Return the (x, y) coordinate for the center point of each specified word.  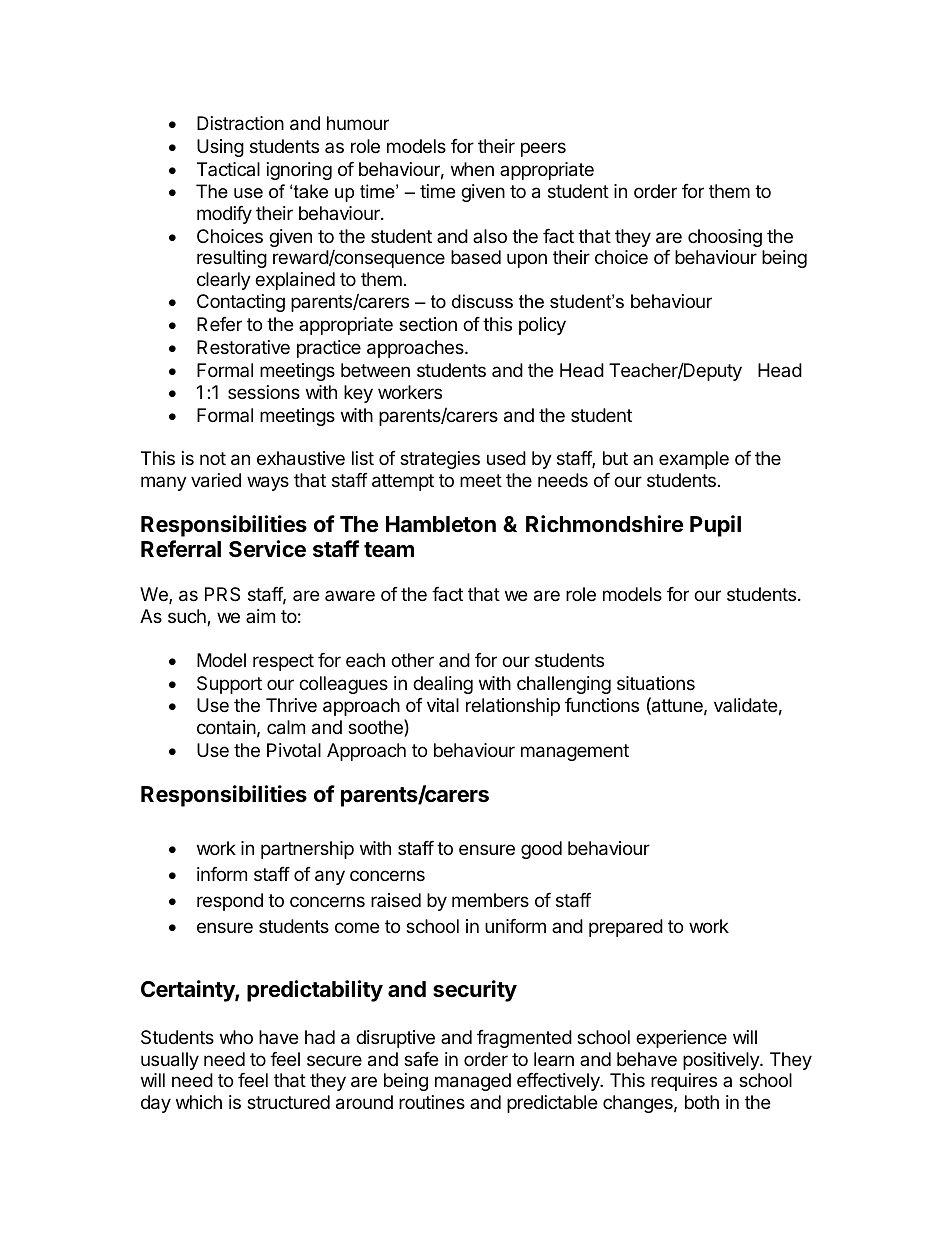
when (472, 169)
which (199, 1102)
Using (220, 148)
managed (473, 1082)
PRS (222, 594)
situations (656, 683)
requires (684, 1082)
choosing (725, 238)
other (412, 660)
